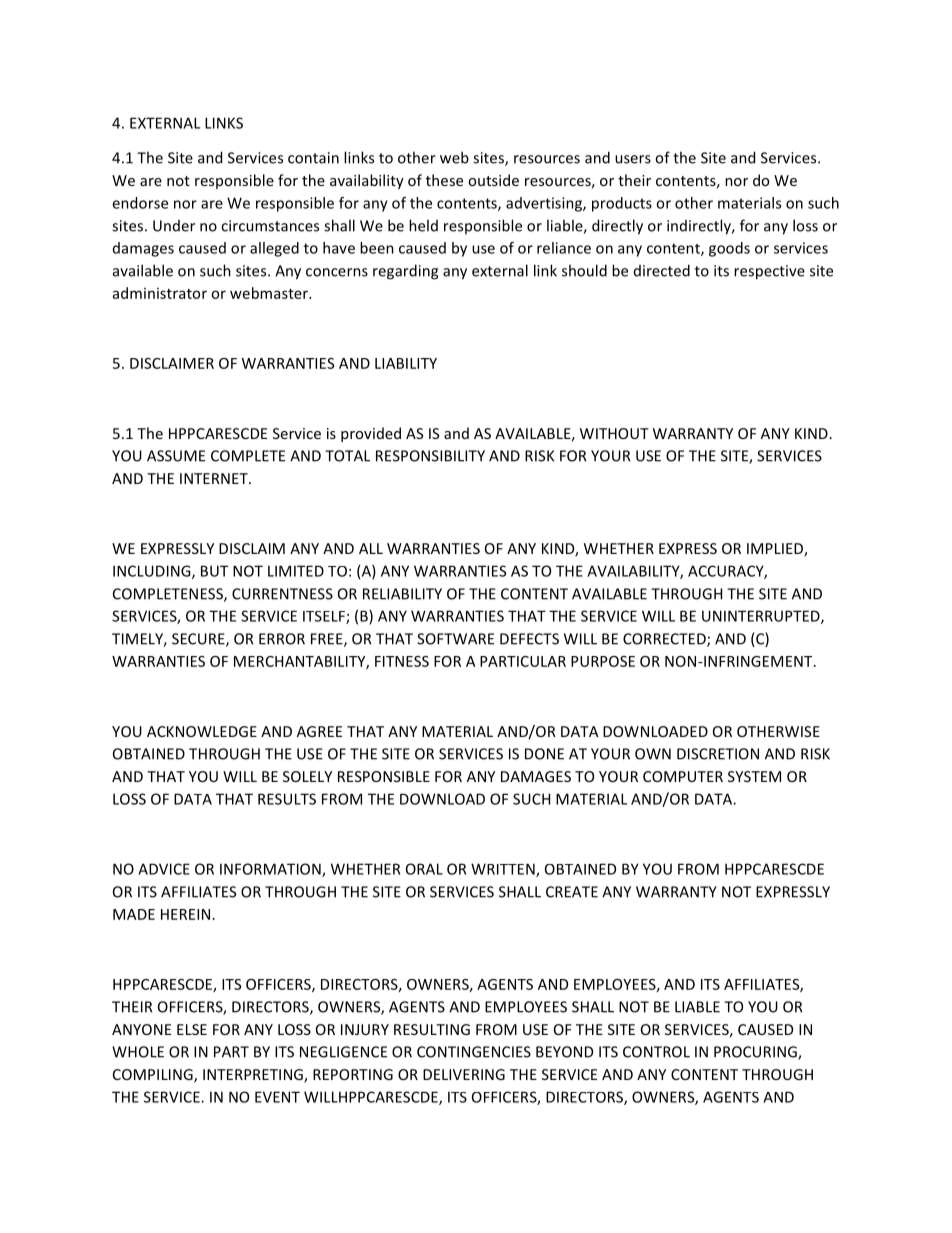 This screenshot has width=952, height=1233. Describe the element at coordinates (455, 639) in the screenshot. I see `SOFTWARE` at that location.
